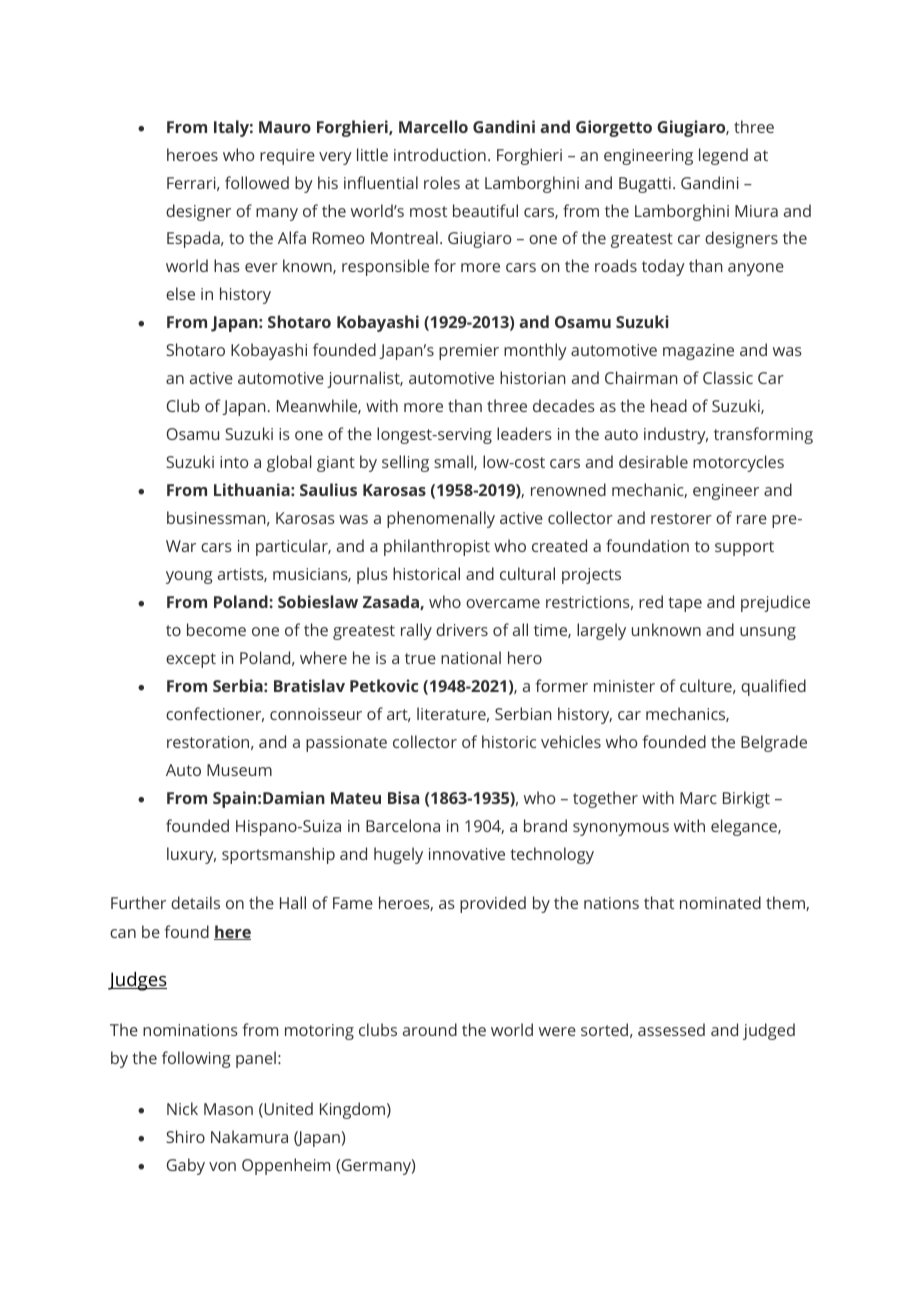 This document has height=1308, width=924. What do you see at coordinates (257, 182) in the document?
I see `followed` at bounding box center [257, 182].
